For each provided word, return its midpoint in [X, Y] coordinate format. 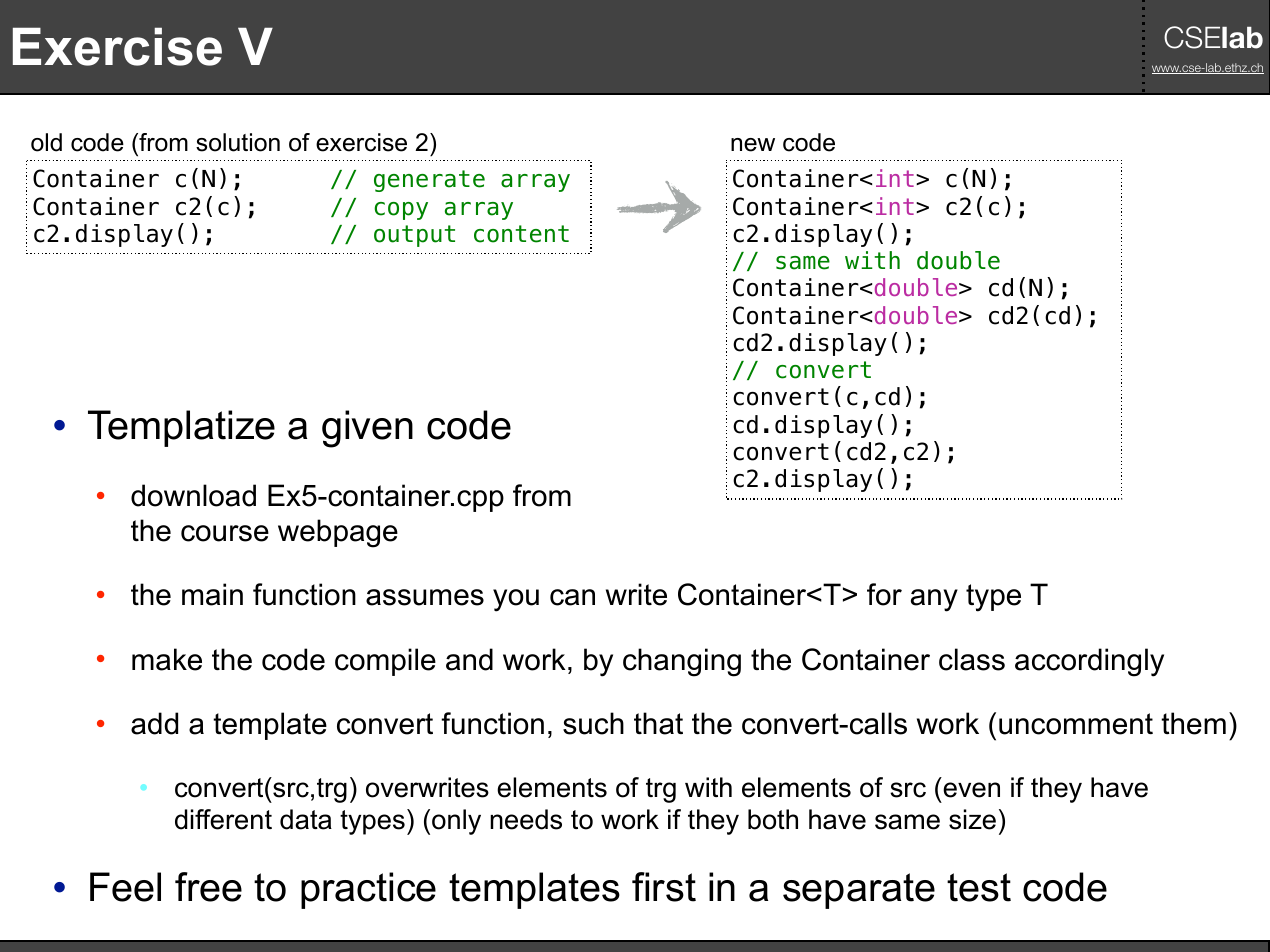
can [572, 597]
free [208, 887]
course [225, 533]
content [521, 234]
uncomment [1076, 724]
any [934, 600]
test [979, 887]
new [753, 145]
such [593, 723]
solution [238, 142]
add [154, 723]
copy [401, 211]
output [414, 236]
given [367, 429]
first [664, 887]
